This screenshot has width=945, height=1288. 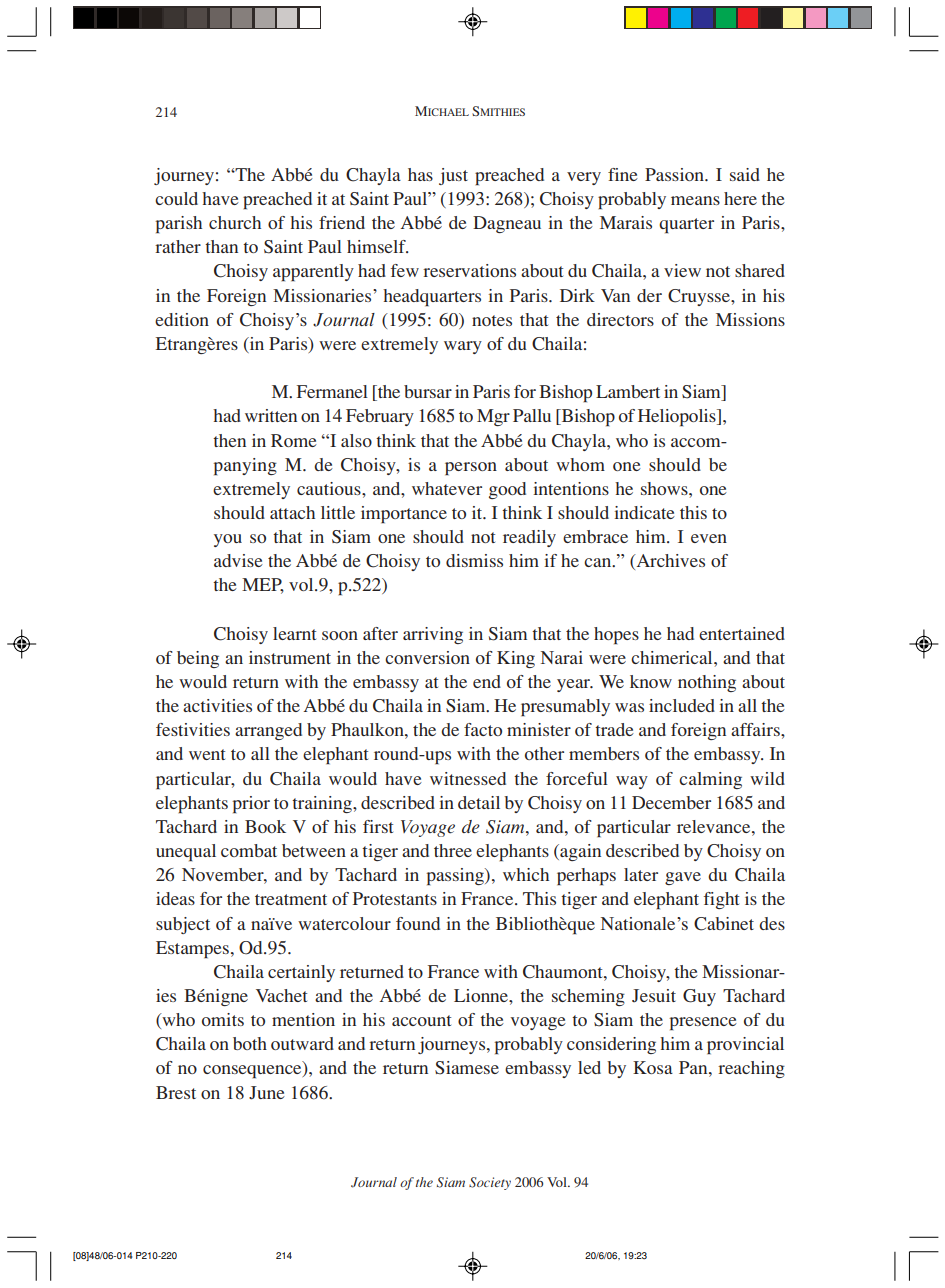 What do you see at coordinates (471, 469) in the screenshot?
I see `person` at bounding box center [471, 469].
